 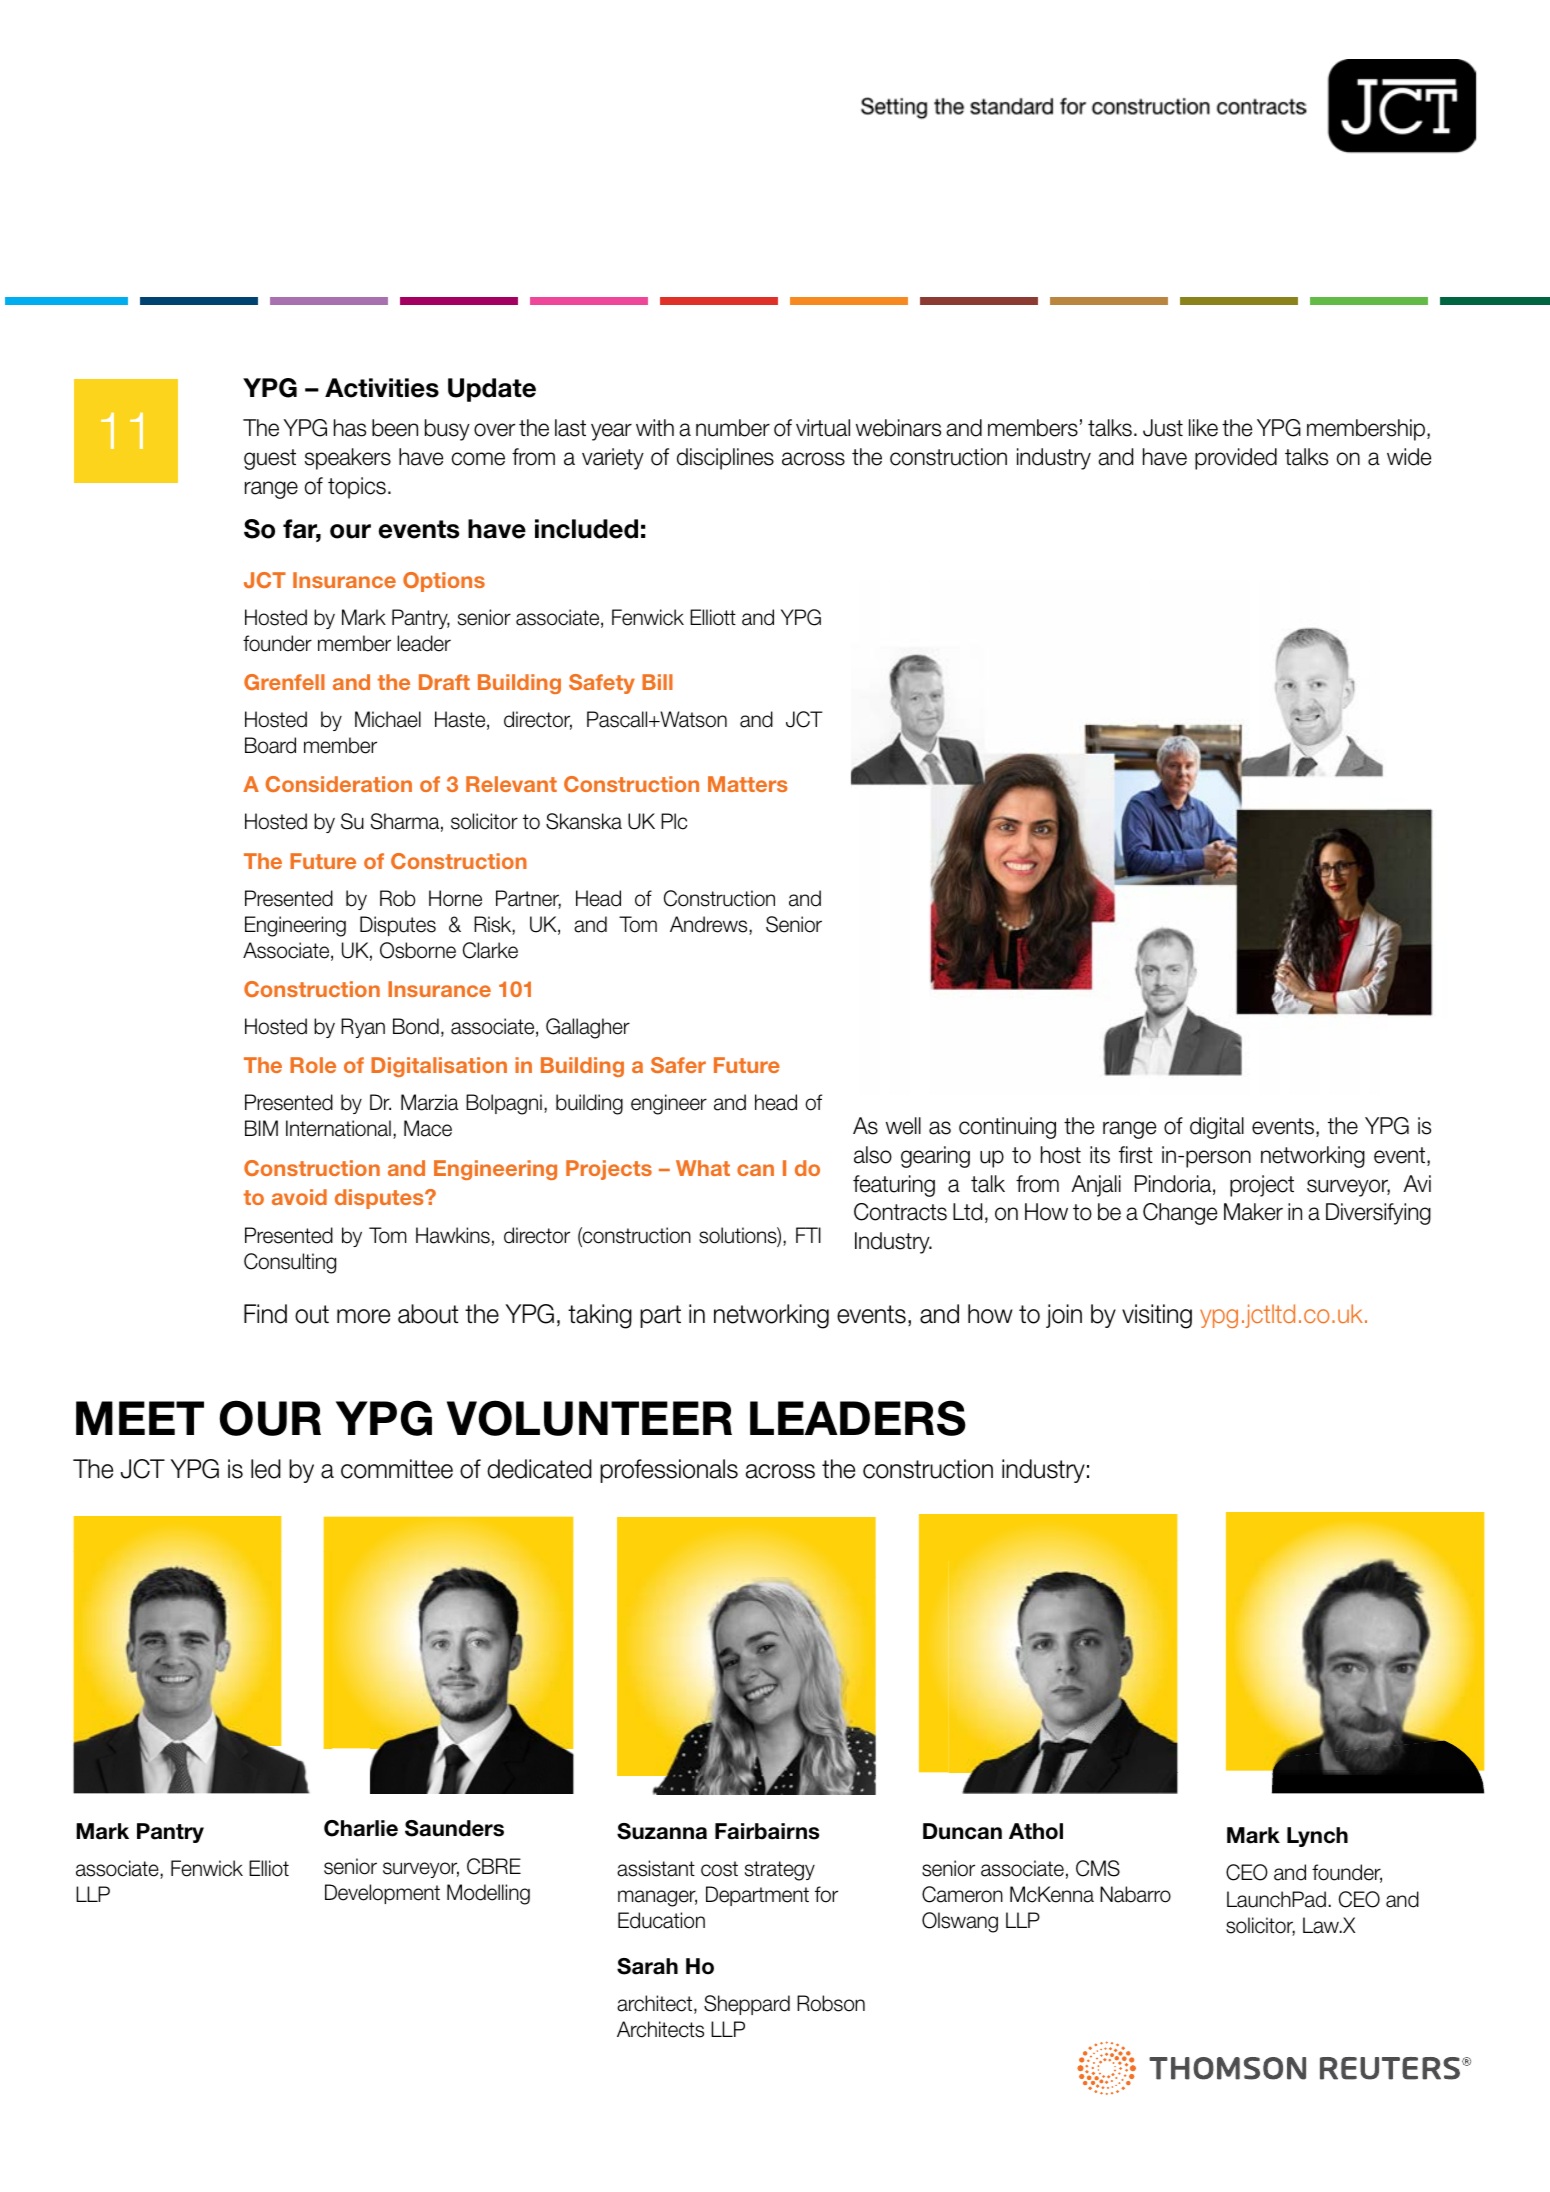 What do you see at coordinates (299, 1197) in the image?
I see `avoid` at bounding box center [299, 1197].
